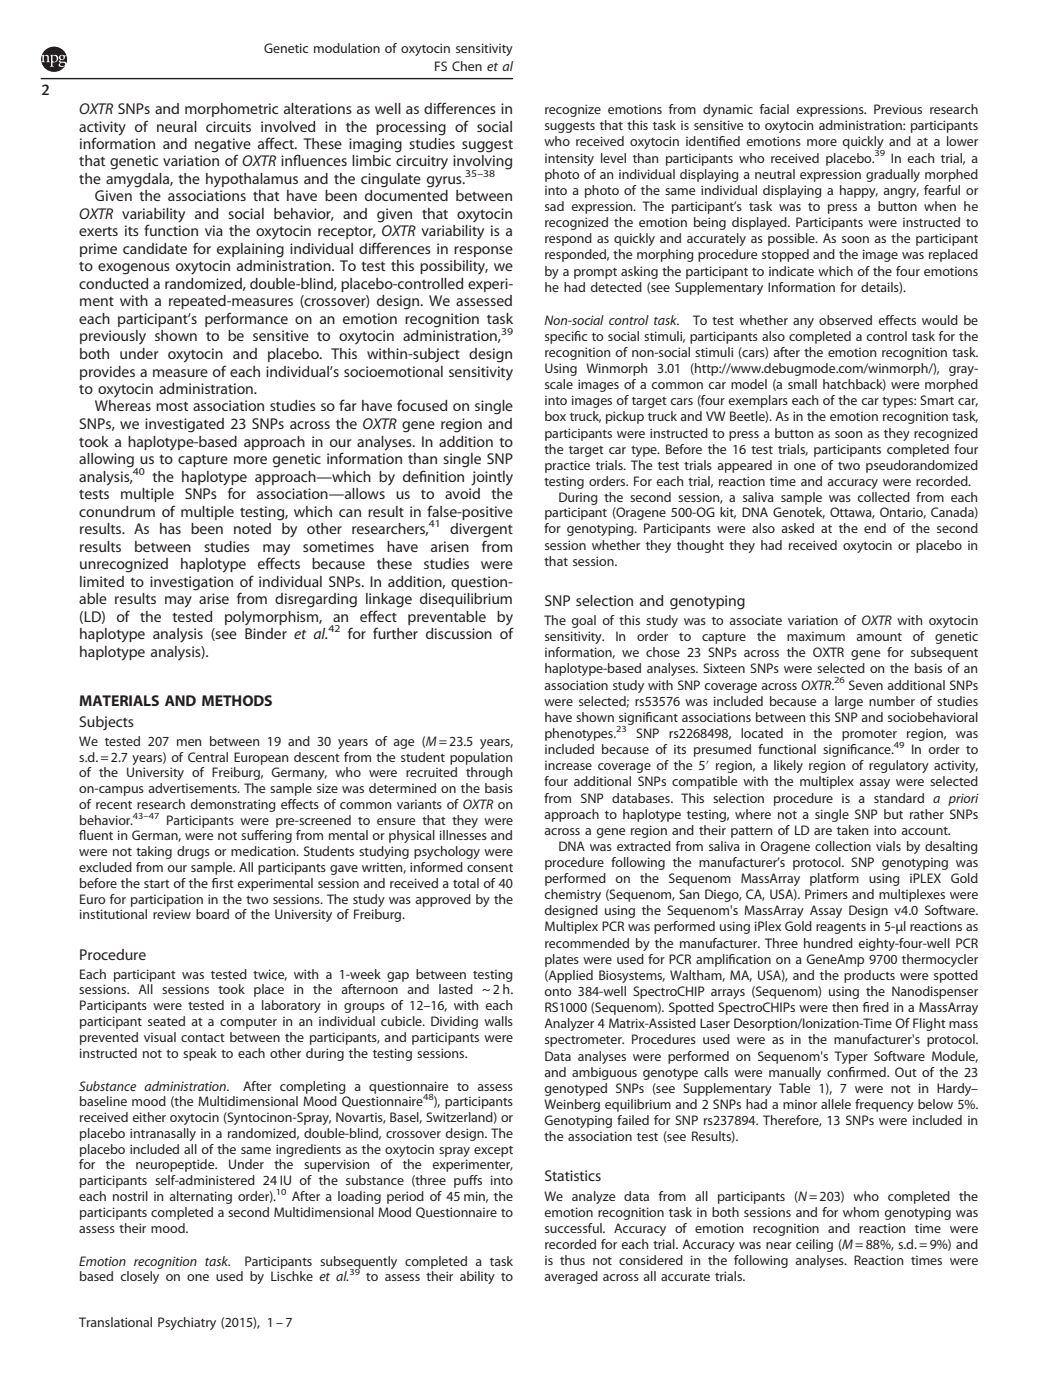 Image resolution: width=1041 pixels, height=1388 pixels. I want to click on prompt, so click(595, 273).
